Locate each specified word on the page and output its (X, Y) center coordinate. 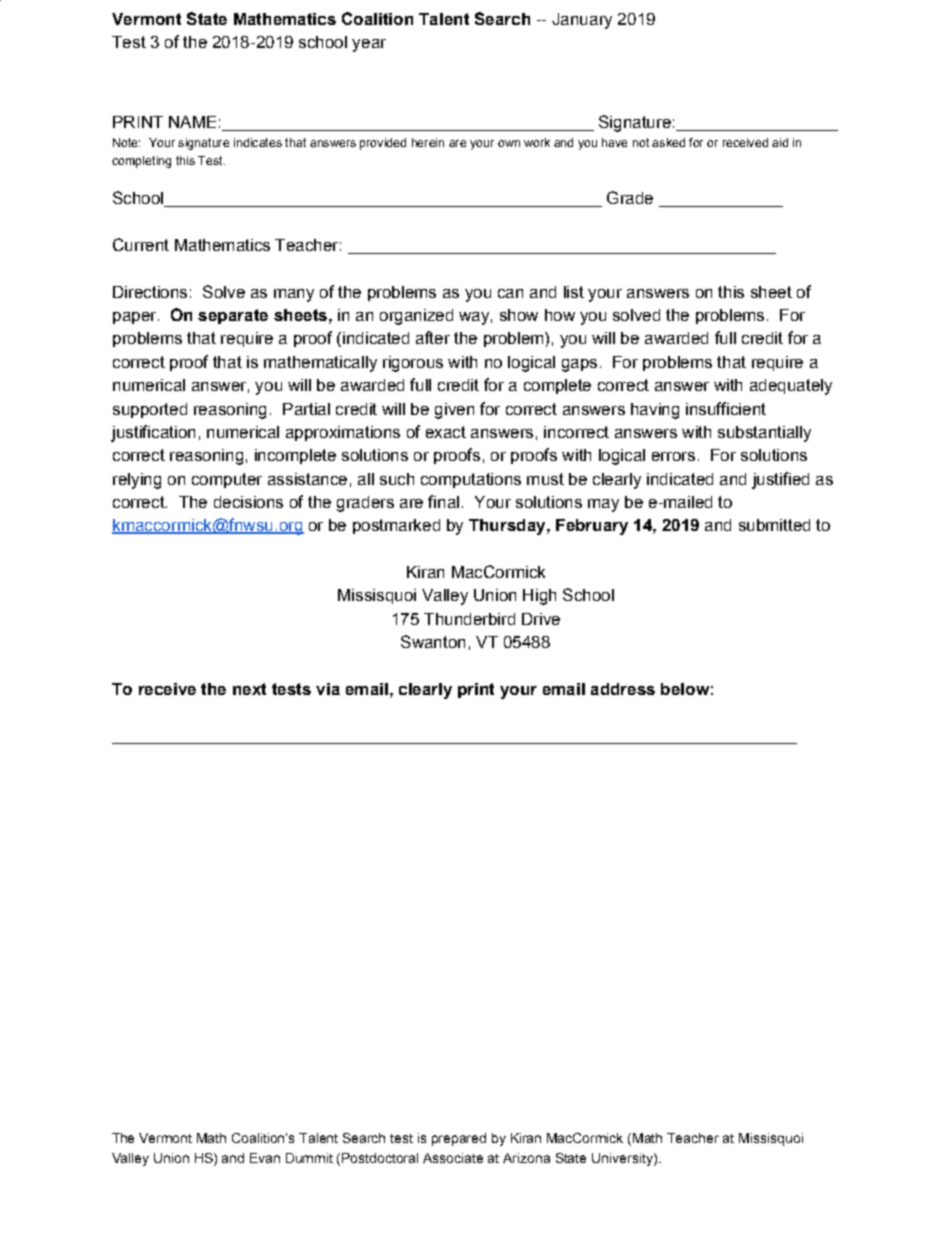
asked (668, 142)
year (369, 45)
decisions (248, 502)
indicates (258, 142)
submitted (774, 525)
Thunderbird (469, 619)
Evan (265, 1158)
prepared (459, 1139)
